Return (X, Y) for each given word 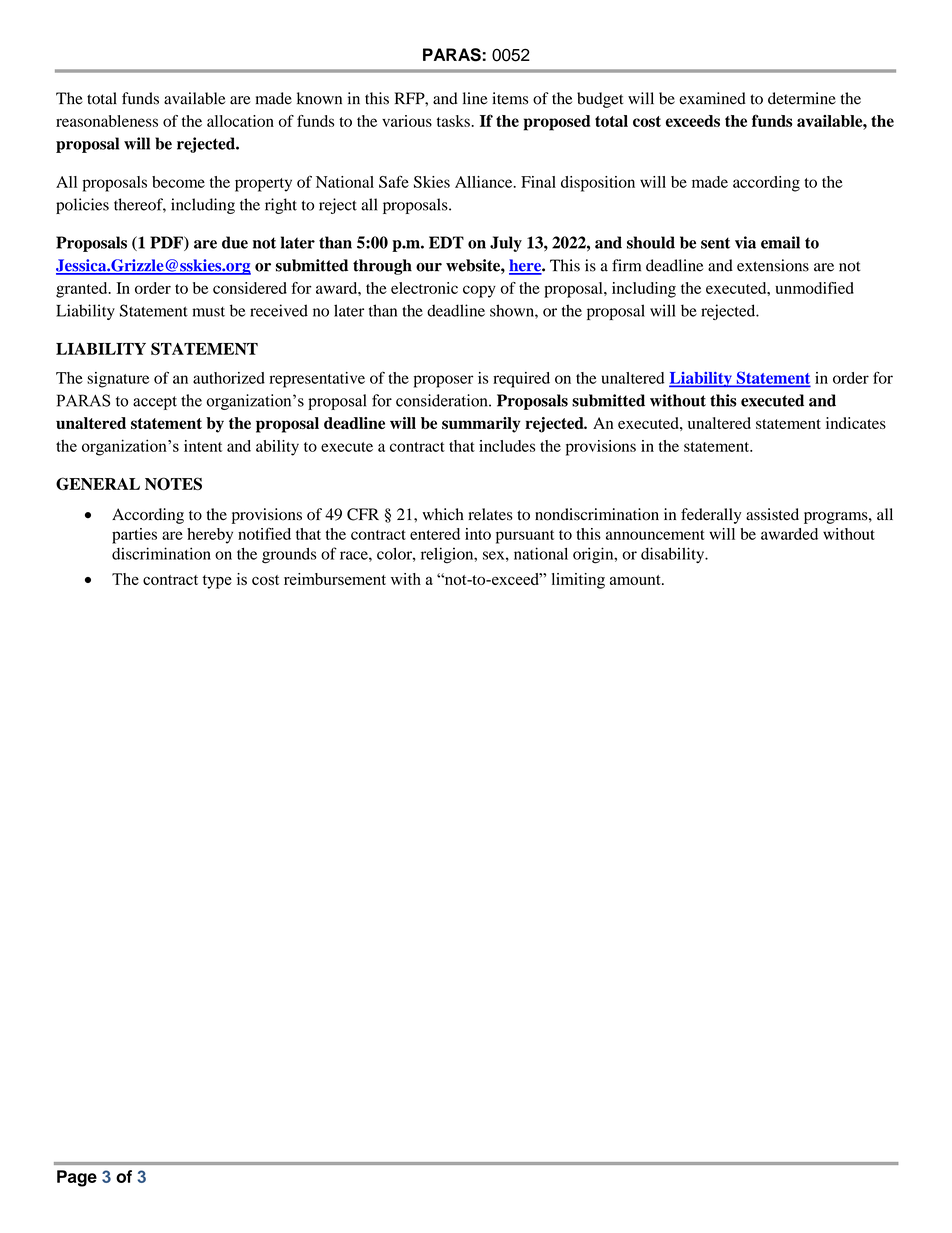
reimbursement (335, 579)
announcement (655, 535)
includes (507, 446)
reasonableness (107, 121)
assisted (772, 514)
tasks (453, 121)
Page (77, 1178)
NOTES (173, 483)
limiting (578, 581)
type (217, 582)
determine (802, 98)
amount (636, 580)
